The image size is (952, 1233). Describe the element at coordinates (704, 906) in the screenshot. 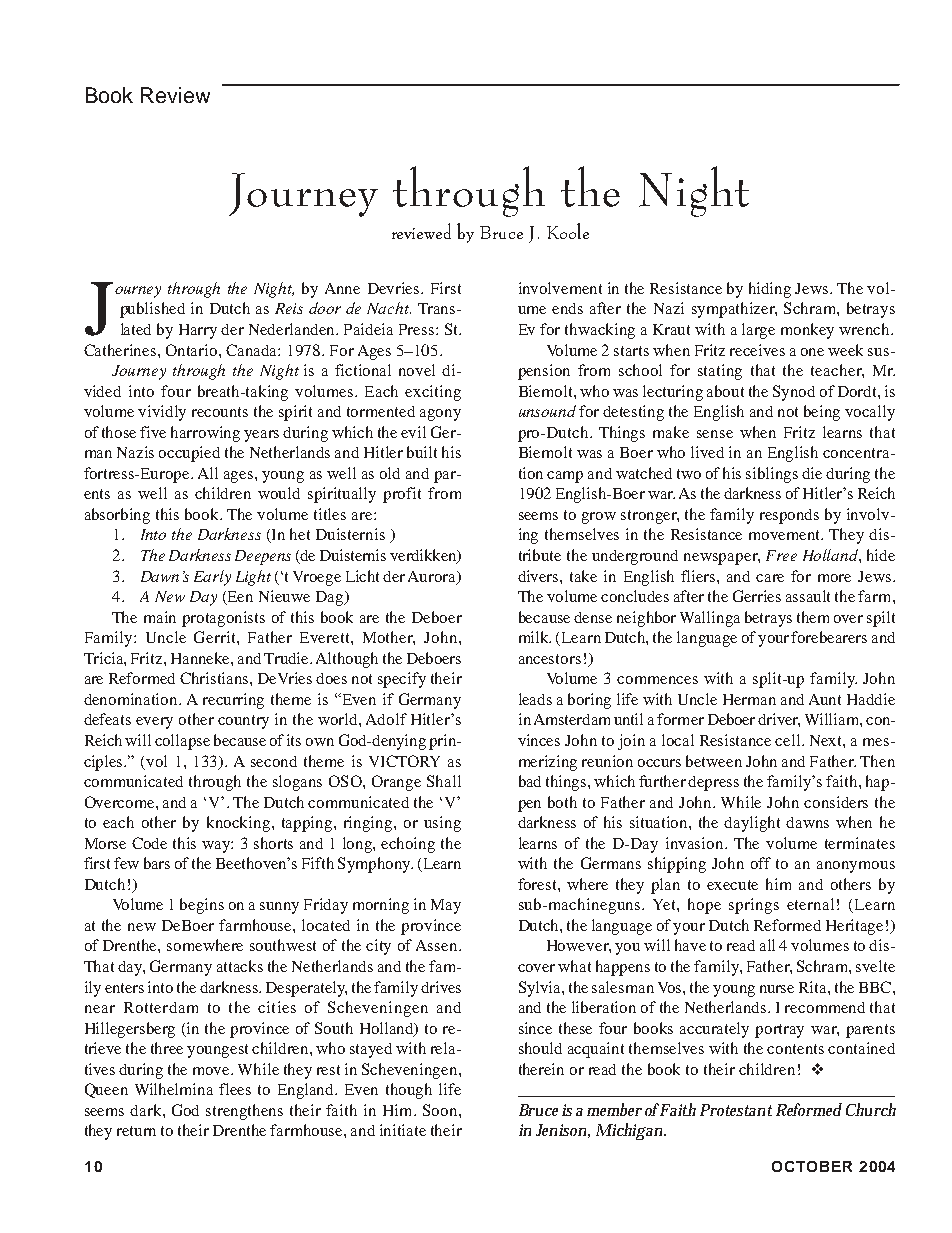

I see `hope` at that location.
